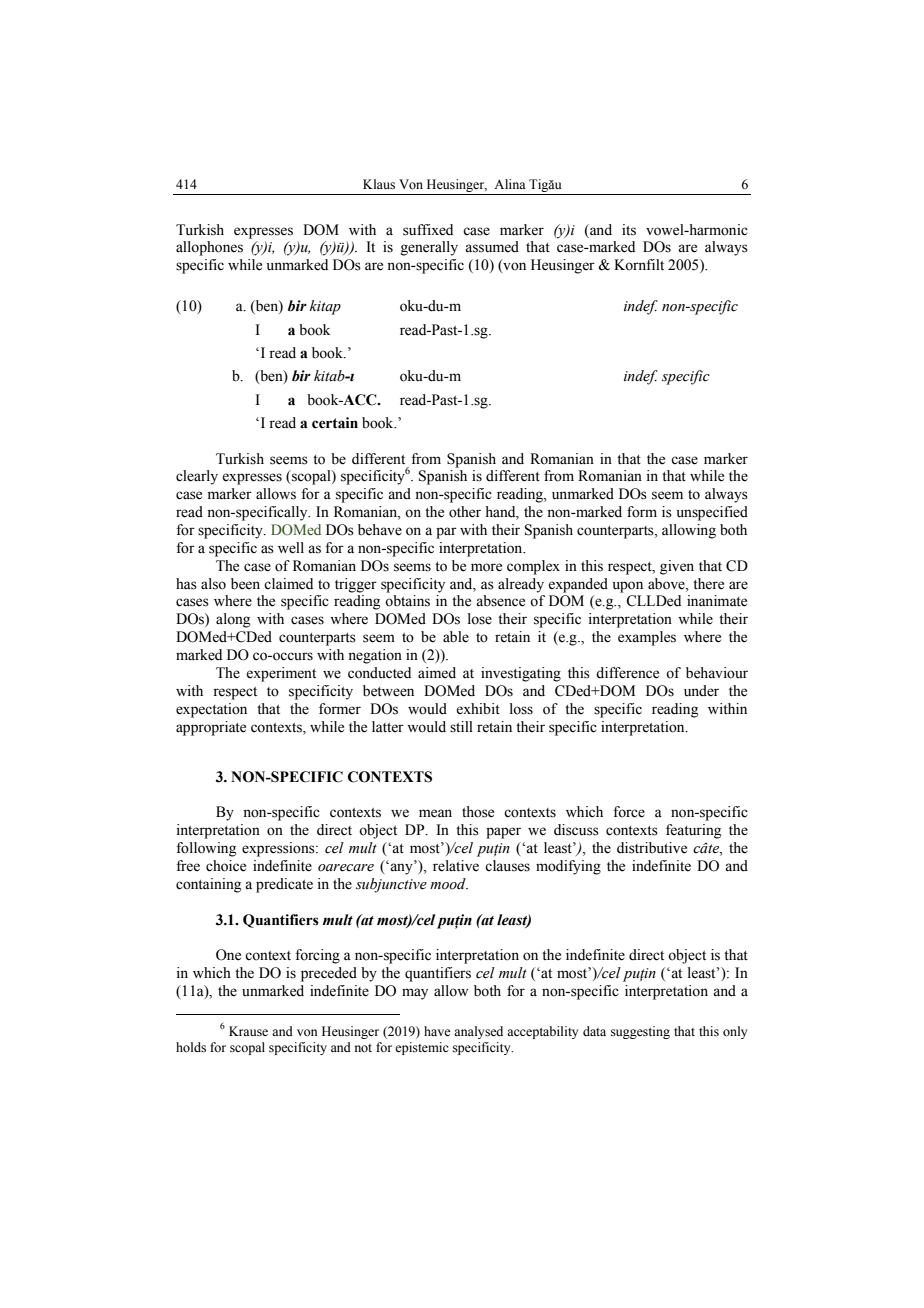 This screenshot has width=924, height=1308. Describe the element at coordinates (248, 1031) in the screenshot. I see `Krause` at that location.
